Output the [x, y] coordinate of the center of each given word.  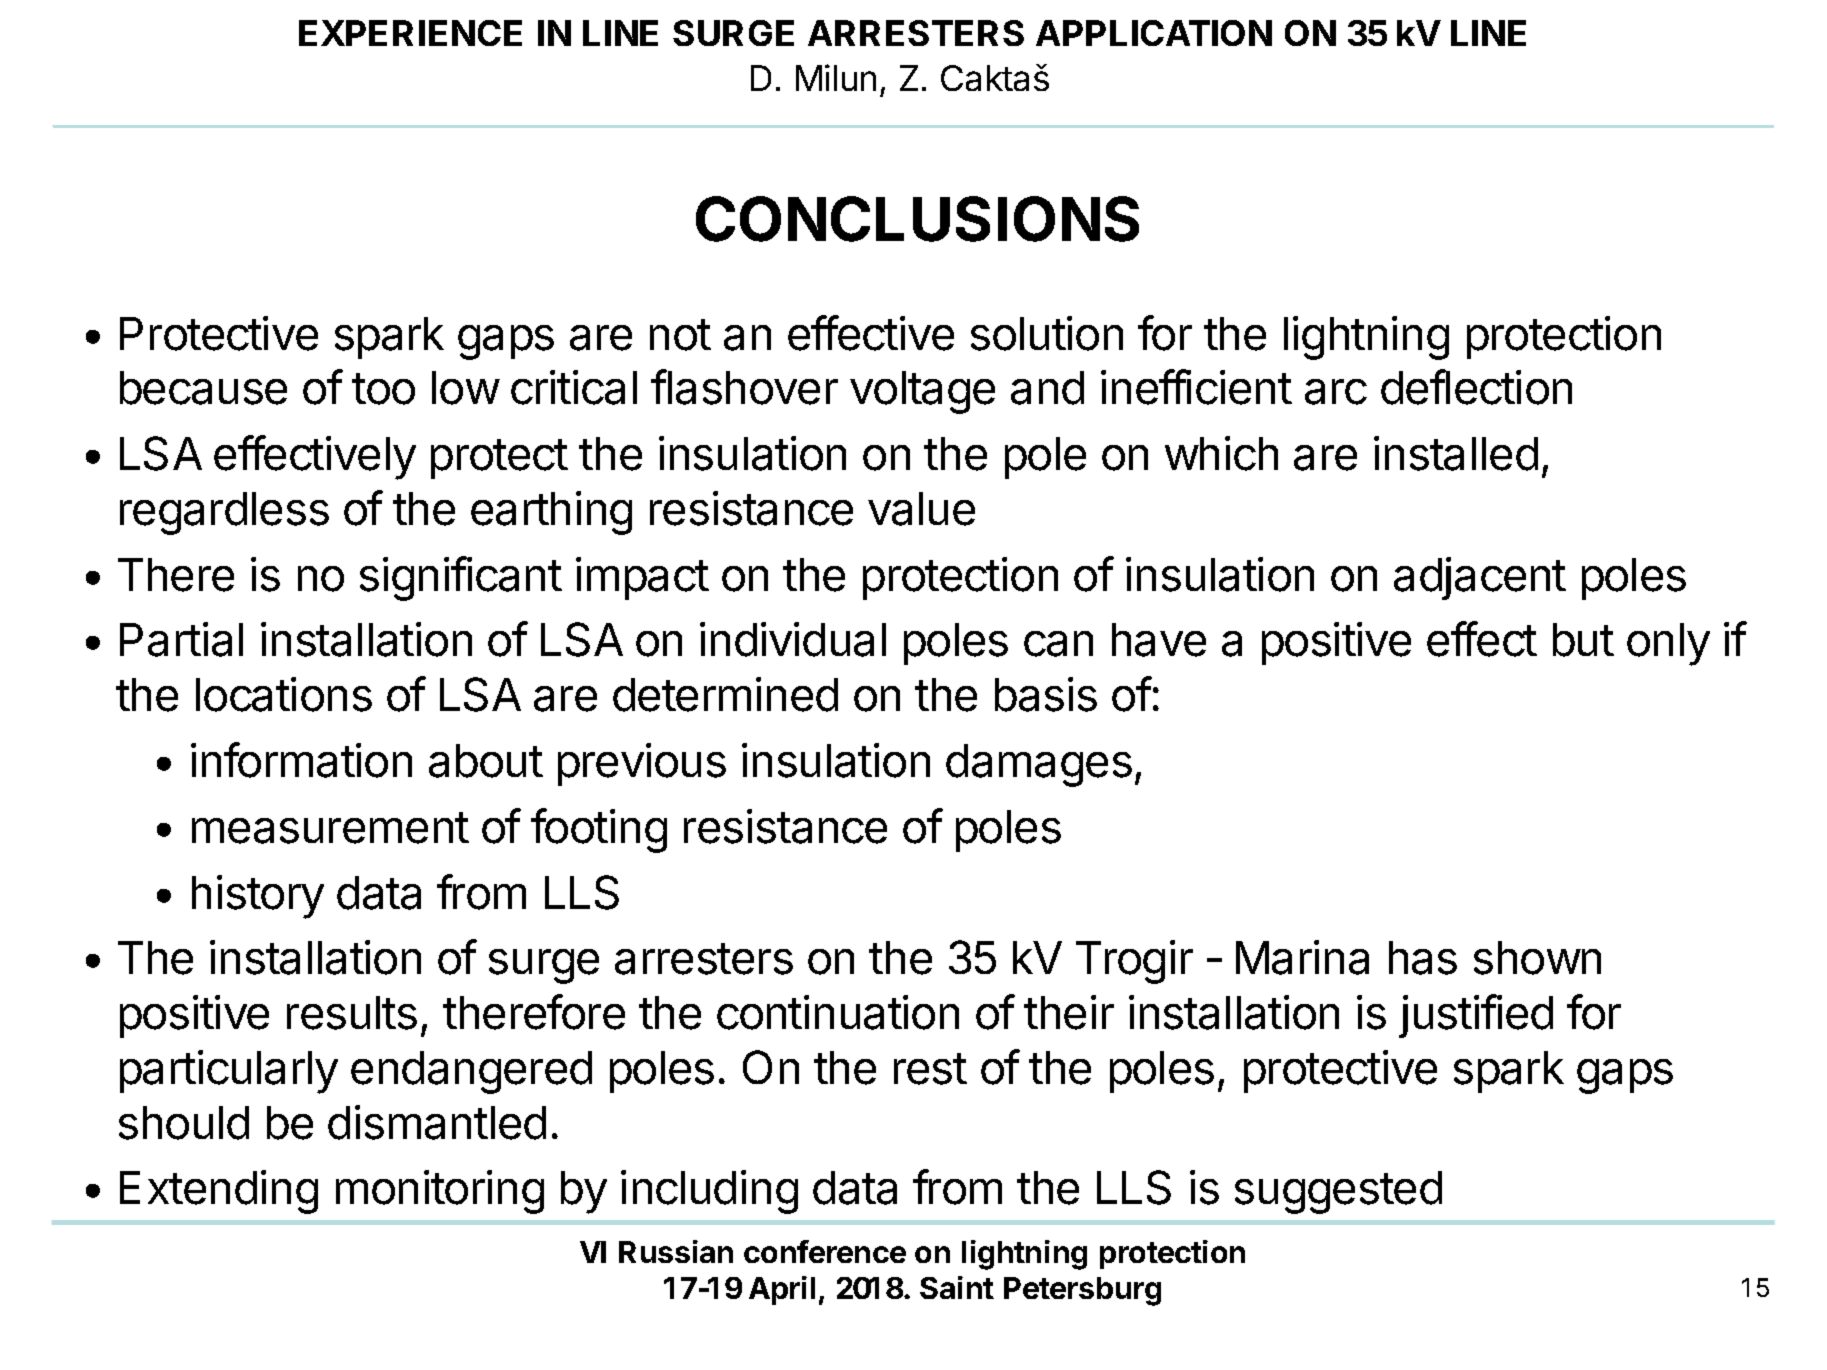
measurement [330, 828]
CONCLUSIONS [917, 219]
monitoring [440, 1192]
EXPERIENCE [410, 33]
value [921, 509]
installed [1456, 453]
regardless [224, 513]
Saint [957, 1287]
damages [1039, 765]
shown [1537, 958]
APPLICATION [1154, 33]
